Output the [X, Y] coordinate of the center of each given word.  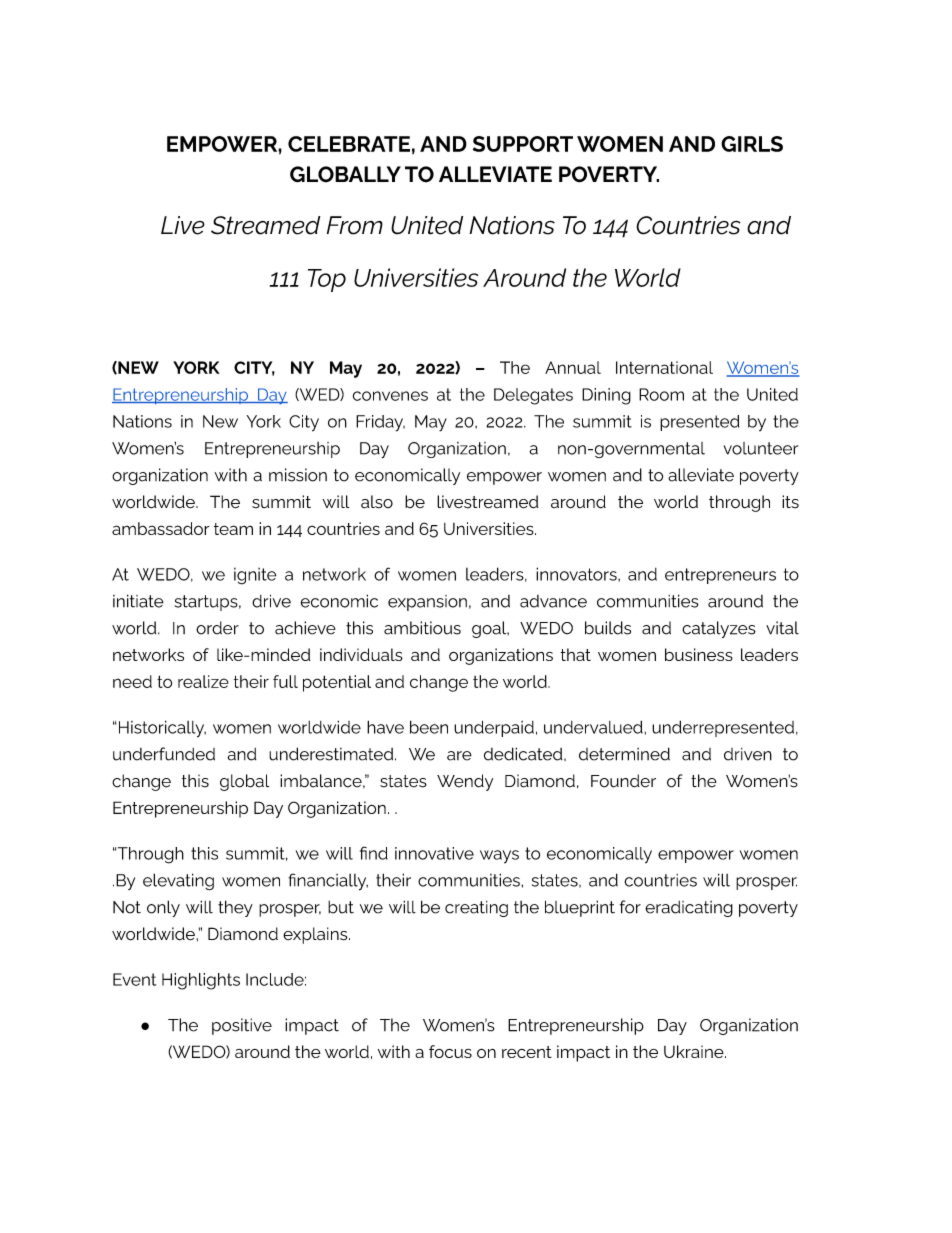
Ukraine [695, 1051]
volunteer [761, 448]
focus [450, 1051]
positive [242, 1026]
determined [624, 754]
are [459, 756]
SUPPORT [523, 144]
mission [298, 475]
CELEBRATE [349, 144]
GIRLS [752, 144]
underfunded [164, 754]
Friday [380, 423]
